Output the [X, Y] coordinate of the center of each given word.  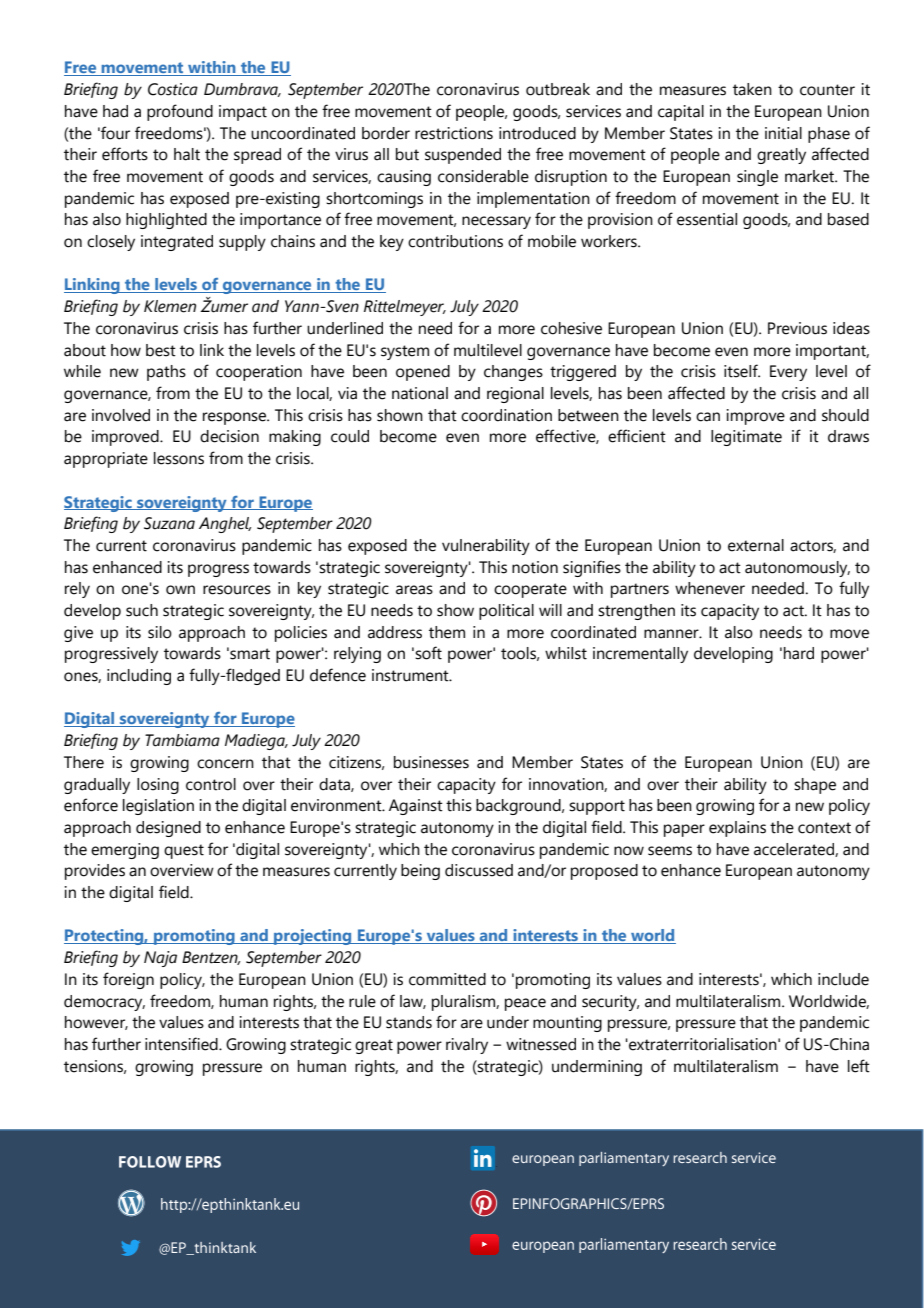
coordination [506, 415]
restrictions [454, 133]
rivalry [467, 1046]
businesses [431, 762]
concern [225, 764]
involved [121, 415]
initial [783, 133]
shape [815, 786]
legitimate [746, 438]
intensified [182, 1044]
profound [180, 112]
